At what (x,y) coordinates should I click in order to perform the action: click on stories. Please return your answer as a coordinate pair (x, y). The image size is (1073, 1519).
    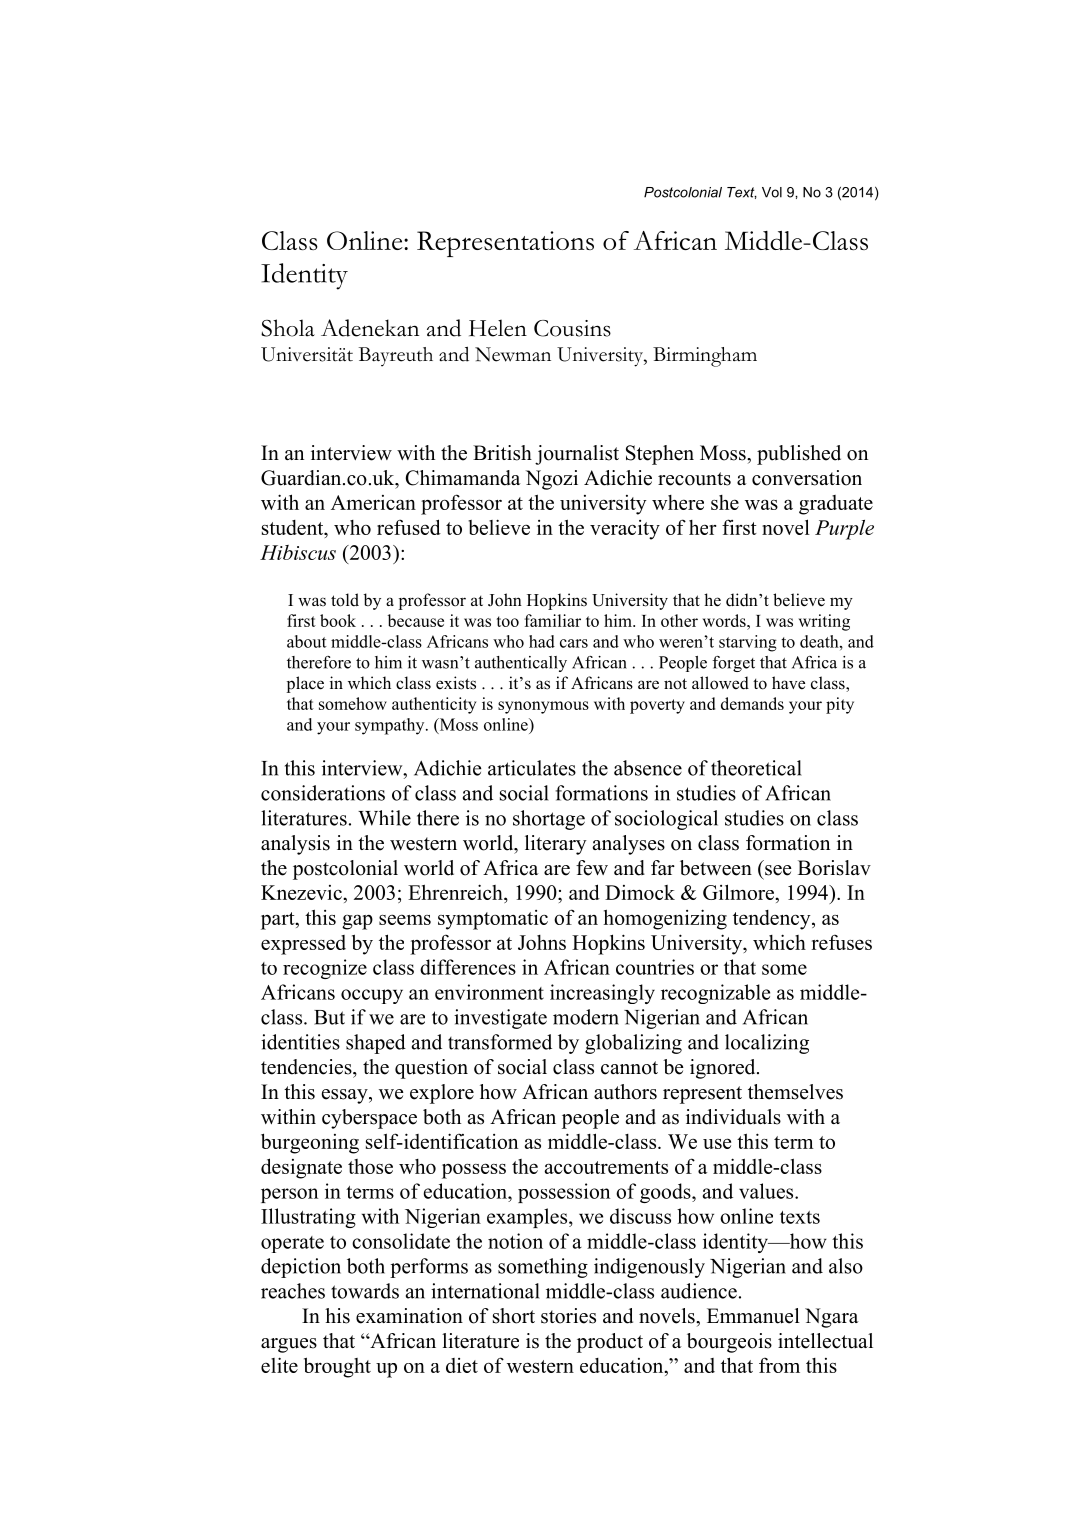
    Looking at the image, I should click on (568, 1316).
